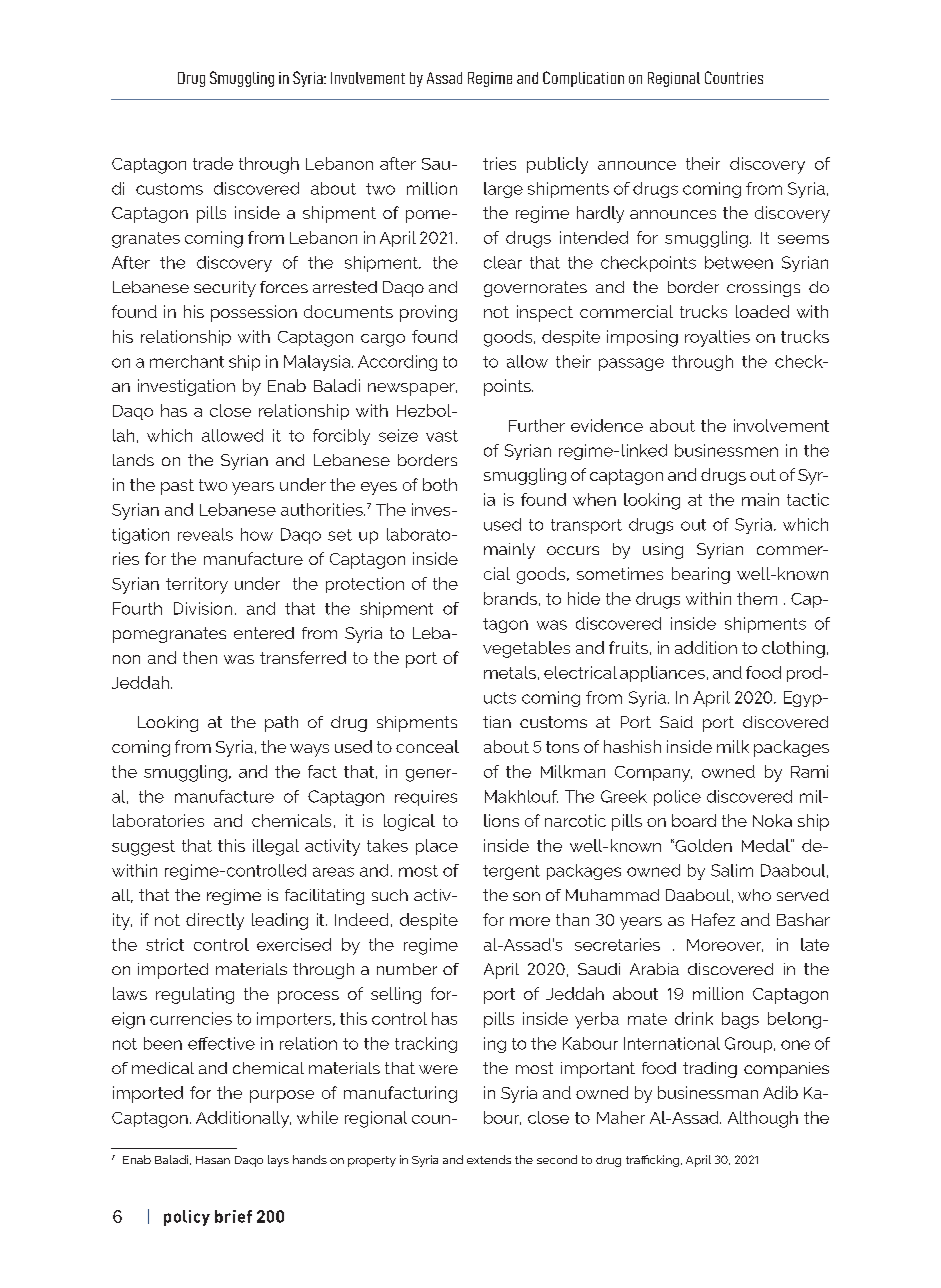 Image resolution: width=941 pixels, height=1288 pixels. I want to click on vegetables, so click(526, 649).
